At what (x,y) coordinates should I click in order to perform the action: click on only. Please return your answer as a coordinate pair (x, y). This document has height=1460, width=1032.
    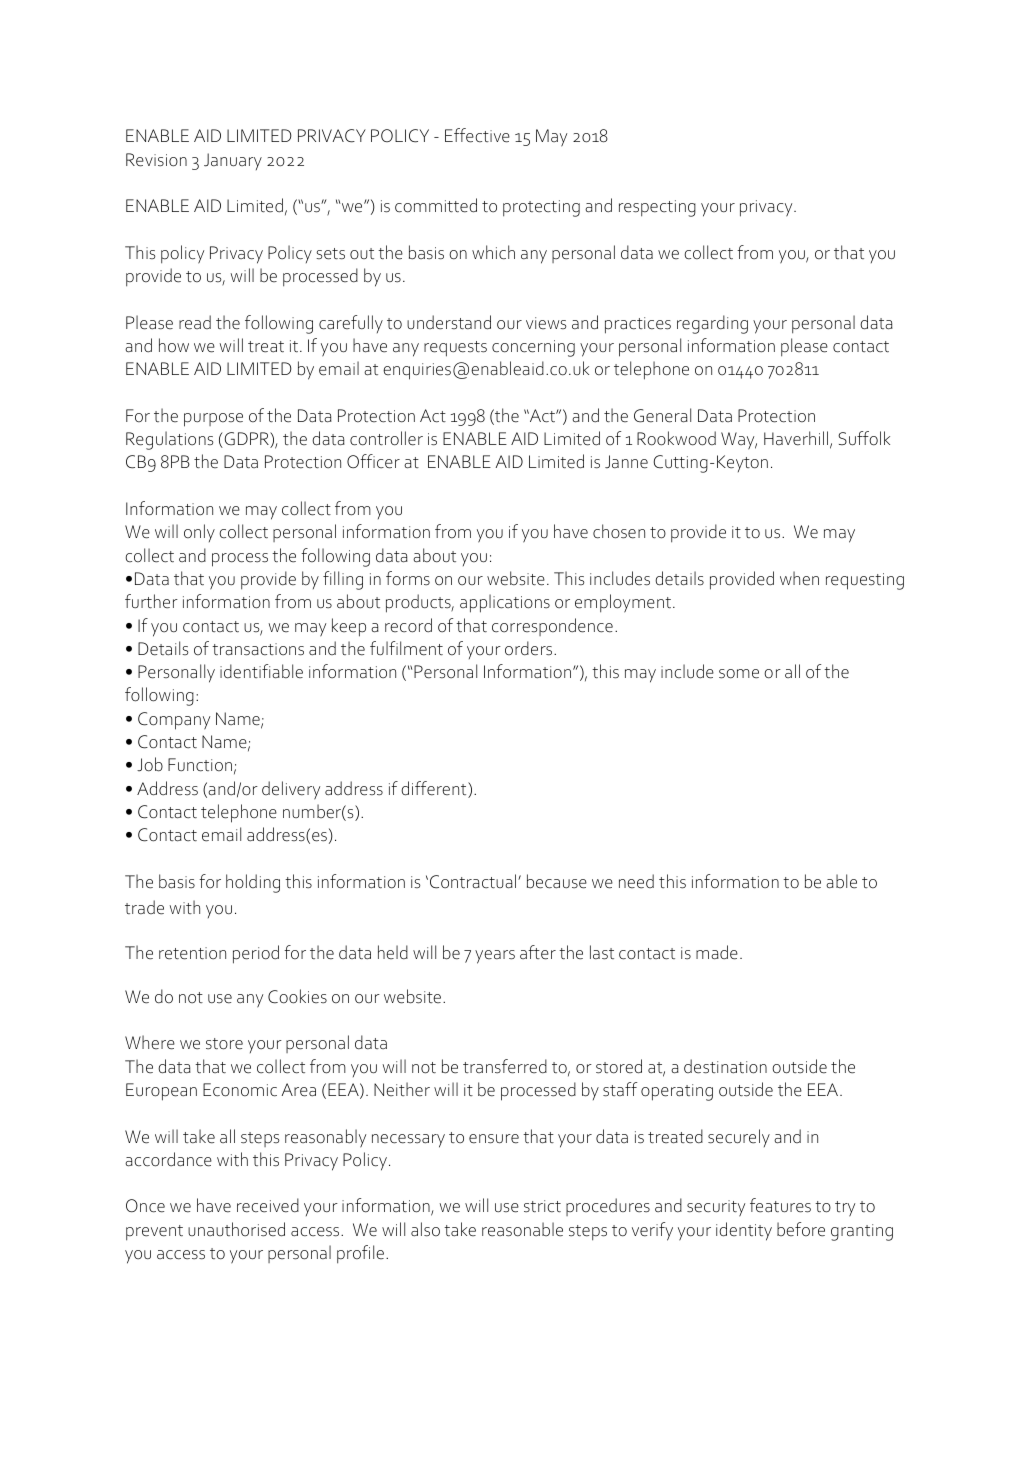
    Looking at the image, I should click on (199, 533).
